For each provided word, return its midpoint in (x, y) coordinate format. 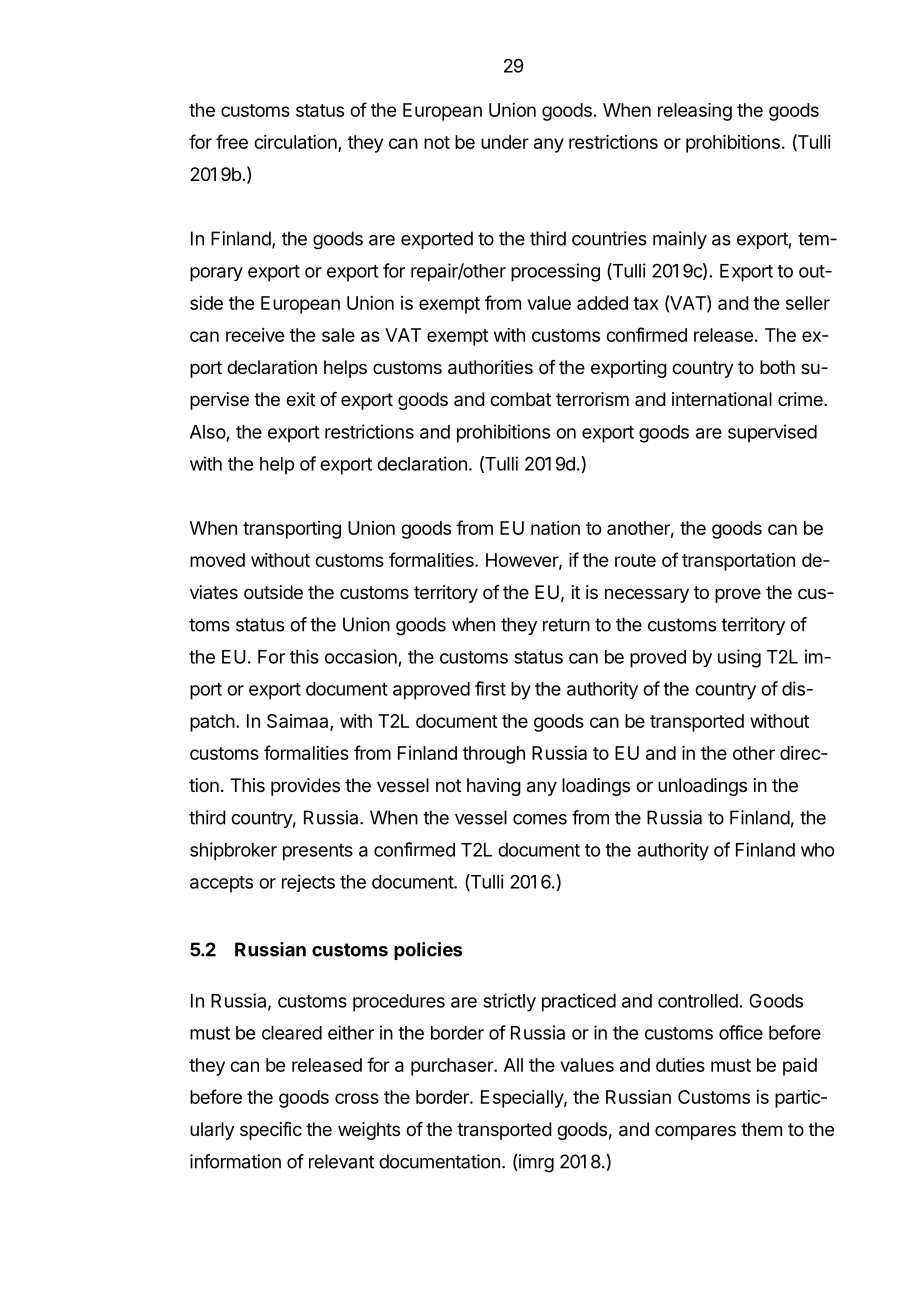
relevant (341, 1161)
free (232, 141)
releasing (695, 112)
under (505, 142)
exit (300, 399)
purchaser (453, 1067)
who (817, 850)
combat (520, 399)
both (777, 367)
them (761, 1129)
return (566, 625)
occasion (361, 656)
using (739, 658)
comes (540, 819)
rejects (308, 883)
